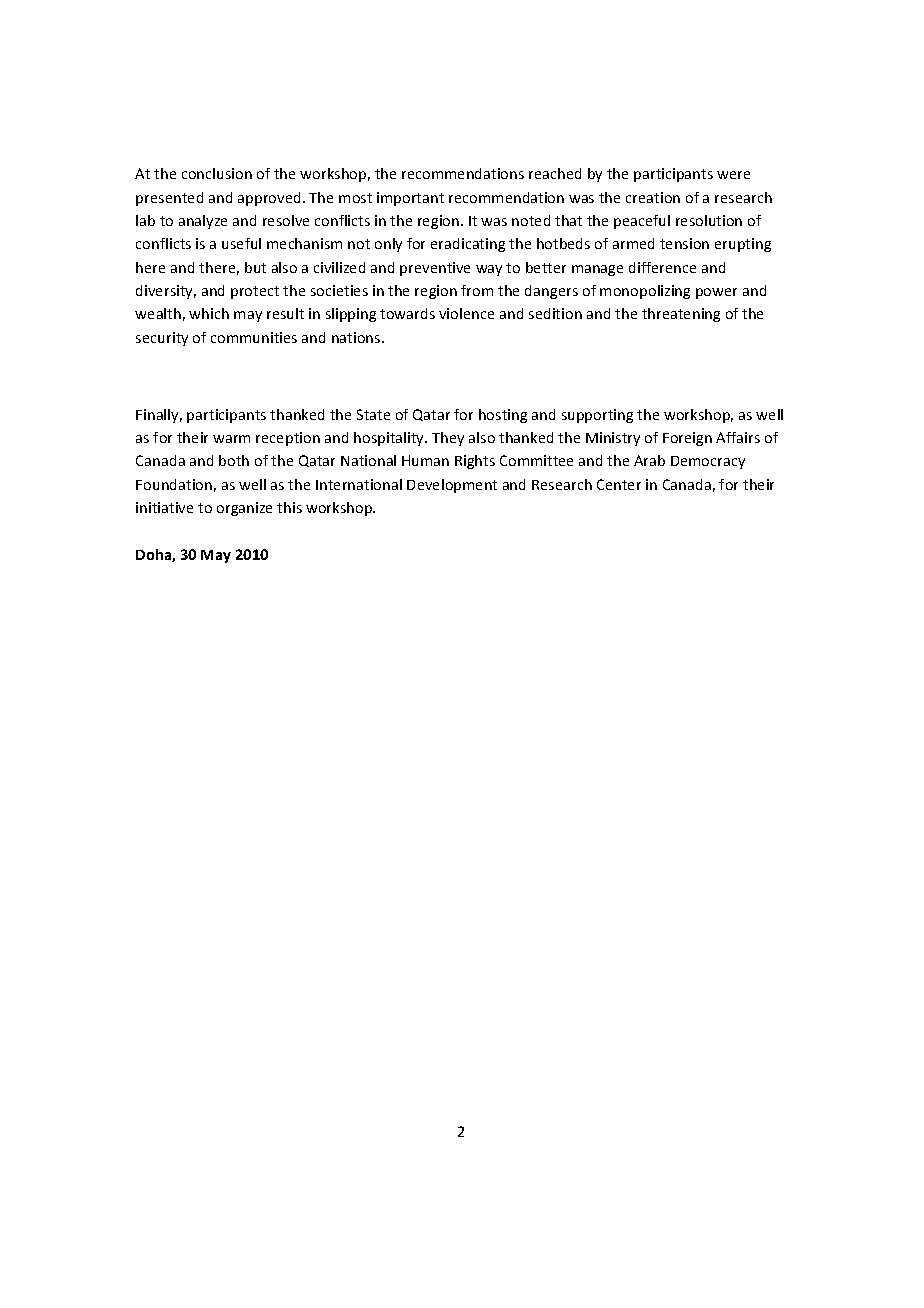  What do you see at coordinates (687, 439) in the screenshot?
I see `Foreign` at bounding box center [687, 439].
